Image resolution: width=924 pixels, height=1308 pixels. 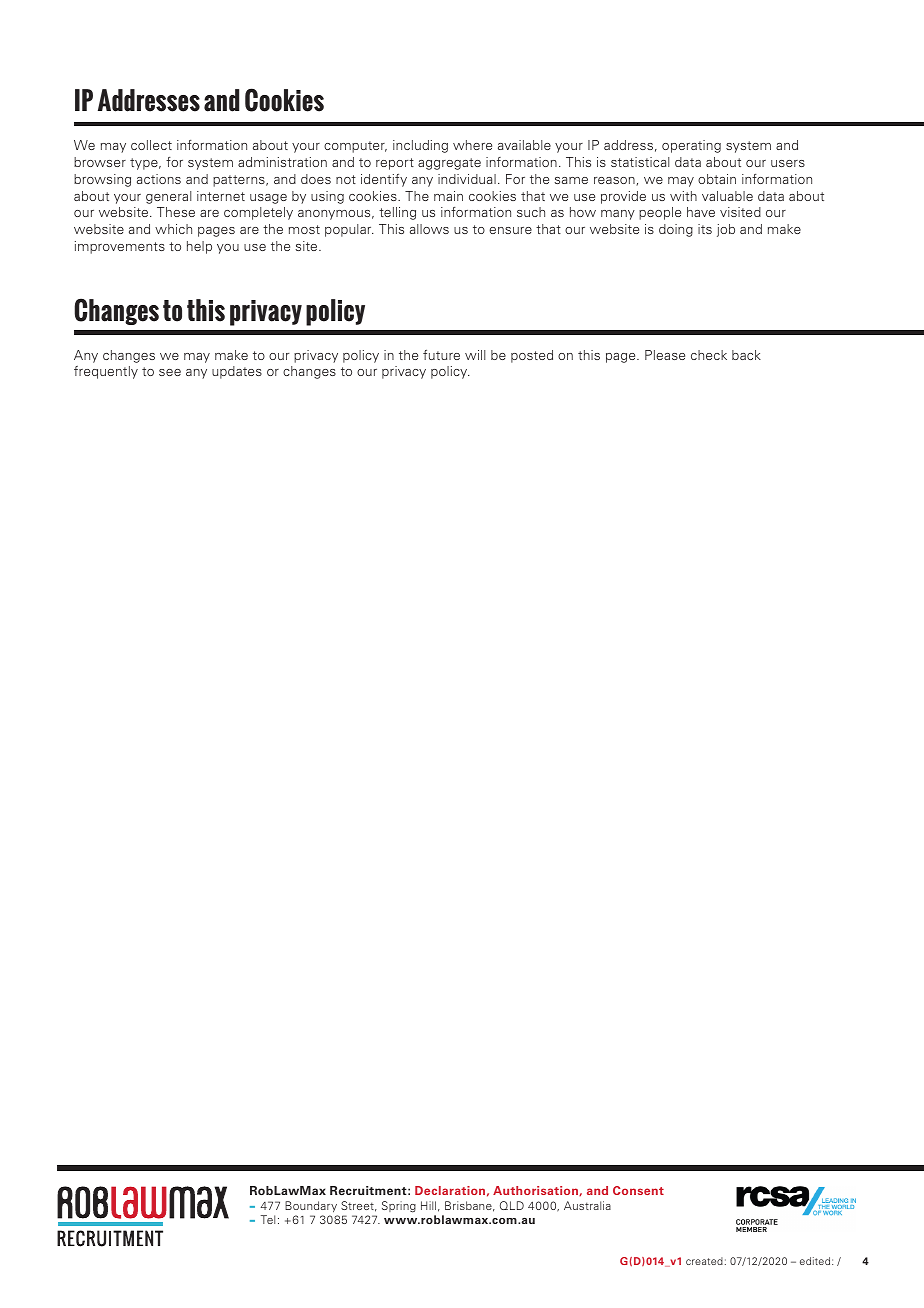 I want to click on created, so click(x=704, y=1261).
